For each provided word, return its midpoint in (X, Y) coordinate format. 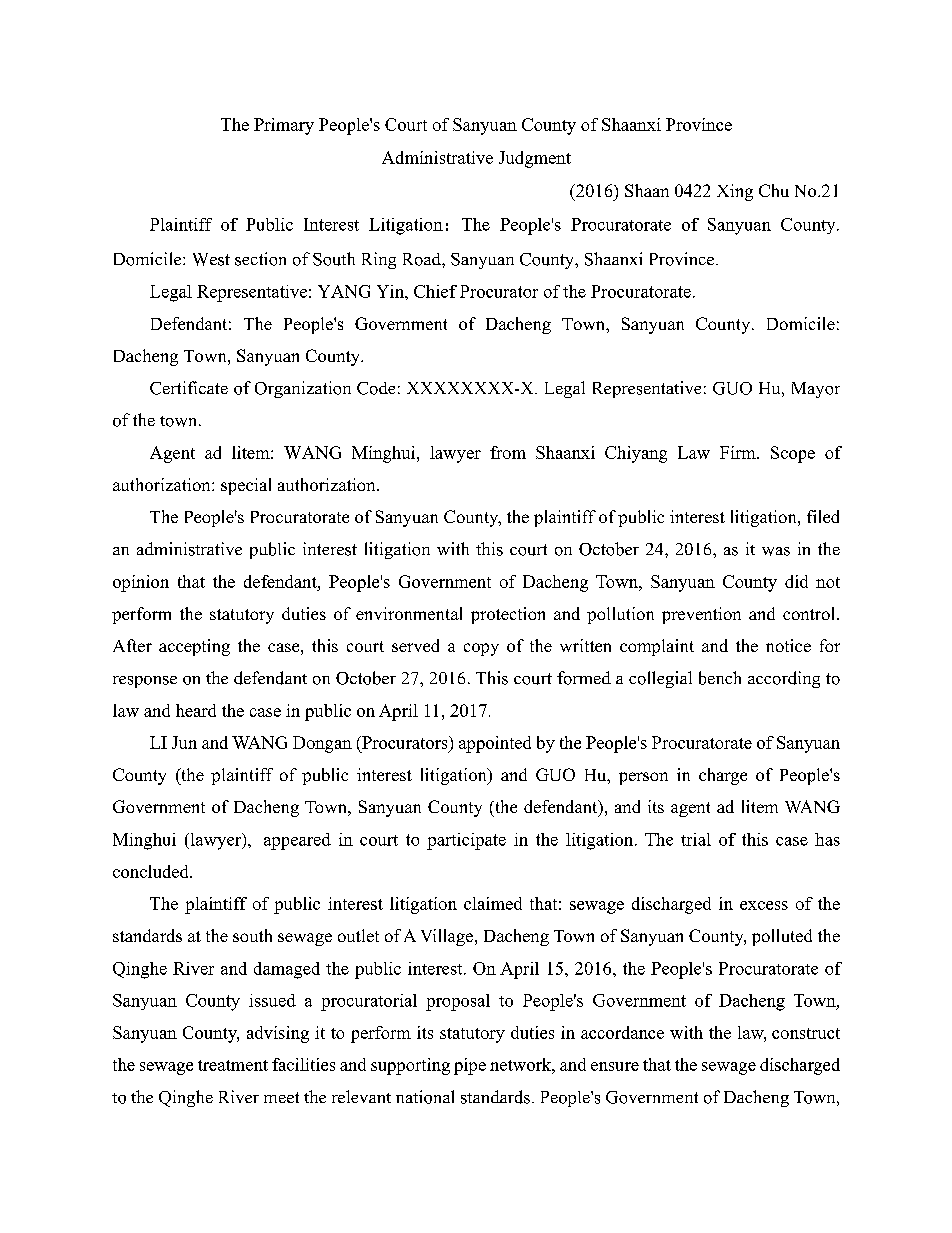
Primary (284, 126)
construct (806, 1033)
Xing (735, 192)
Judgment (535, 159)
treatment (233, 1065)
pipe (470, 1066)
